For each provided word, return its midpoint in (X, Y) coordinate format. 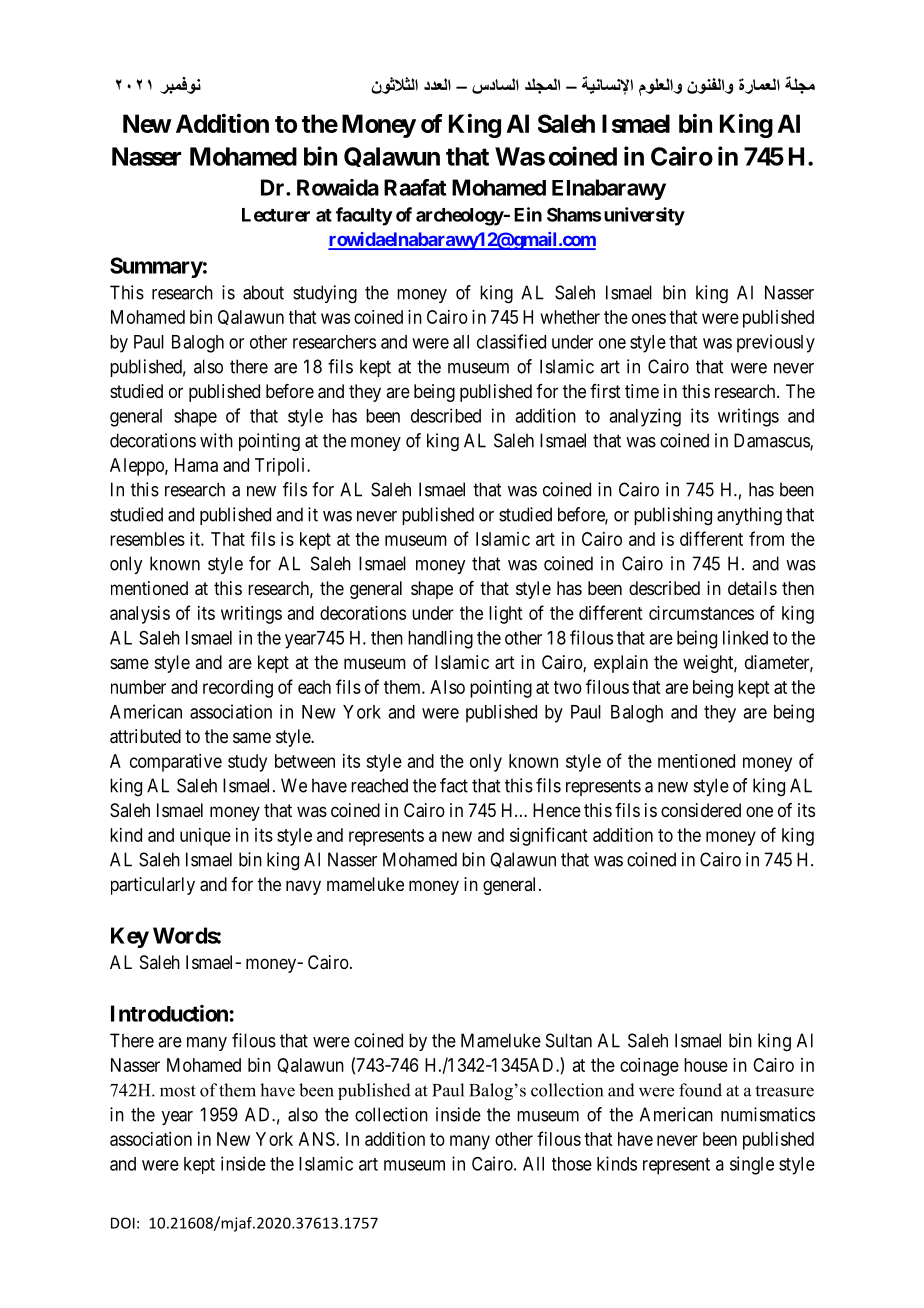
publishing (673, 516)
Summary (156, 267)
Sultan (569, 1040)
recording (238, 689)
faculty (364, 216)
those (572, 1164)
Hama (196, 465)
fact (454, 785)
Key (130, 937)
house (706, 1065)
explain (621, 664)
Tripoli (281, 467)
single (752, 1165)
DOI (123, 1223)
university (644, 216)
